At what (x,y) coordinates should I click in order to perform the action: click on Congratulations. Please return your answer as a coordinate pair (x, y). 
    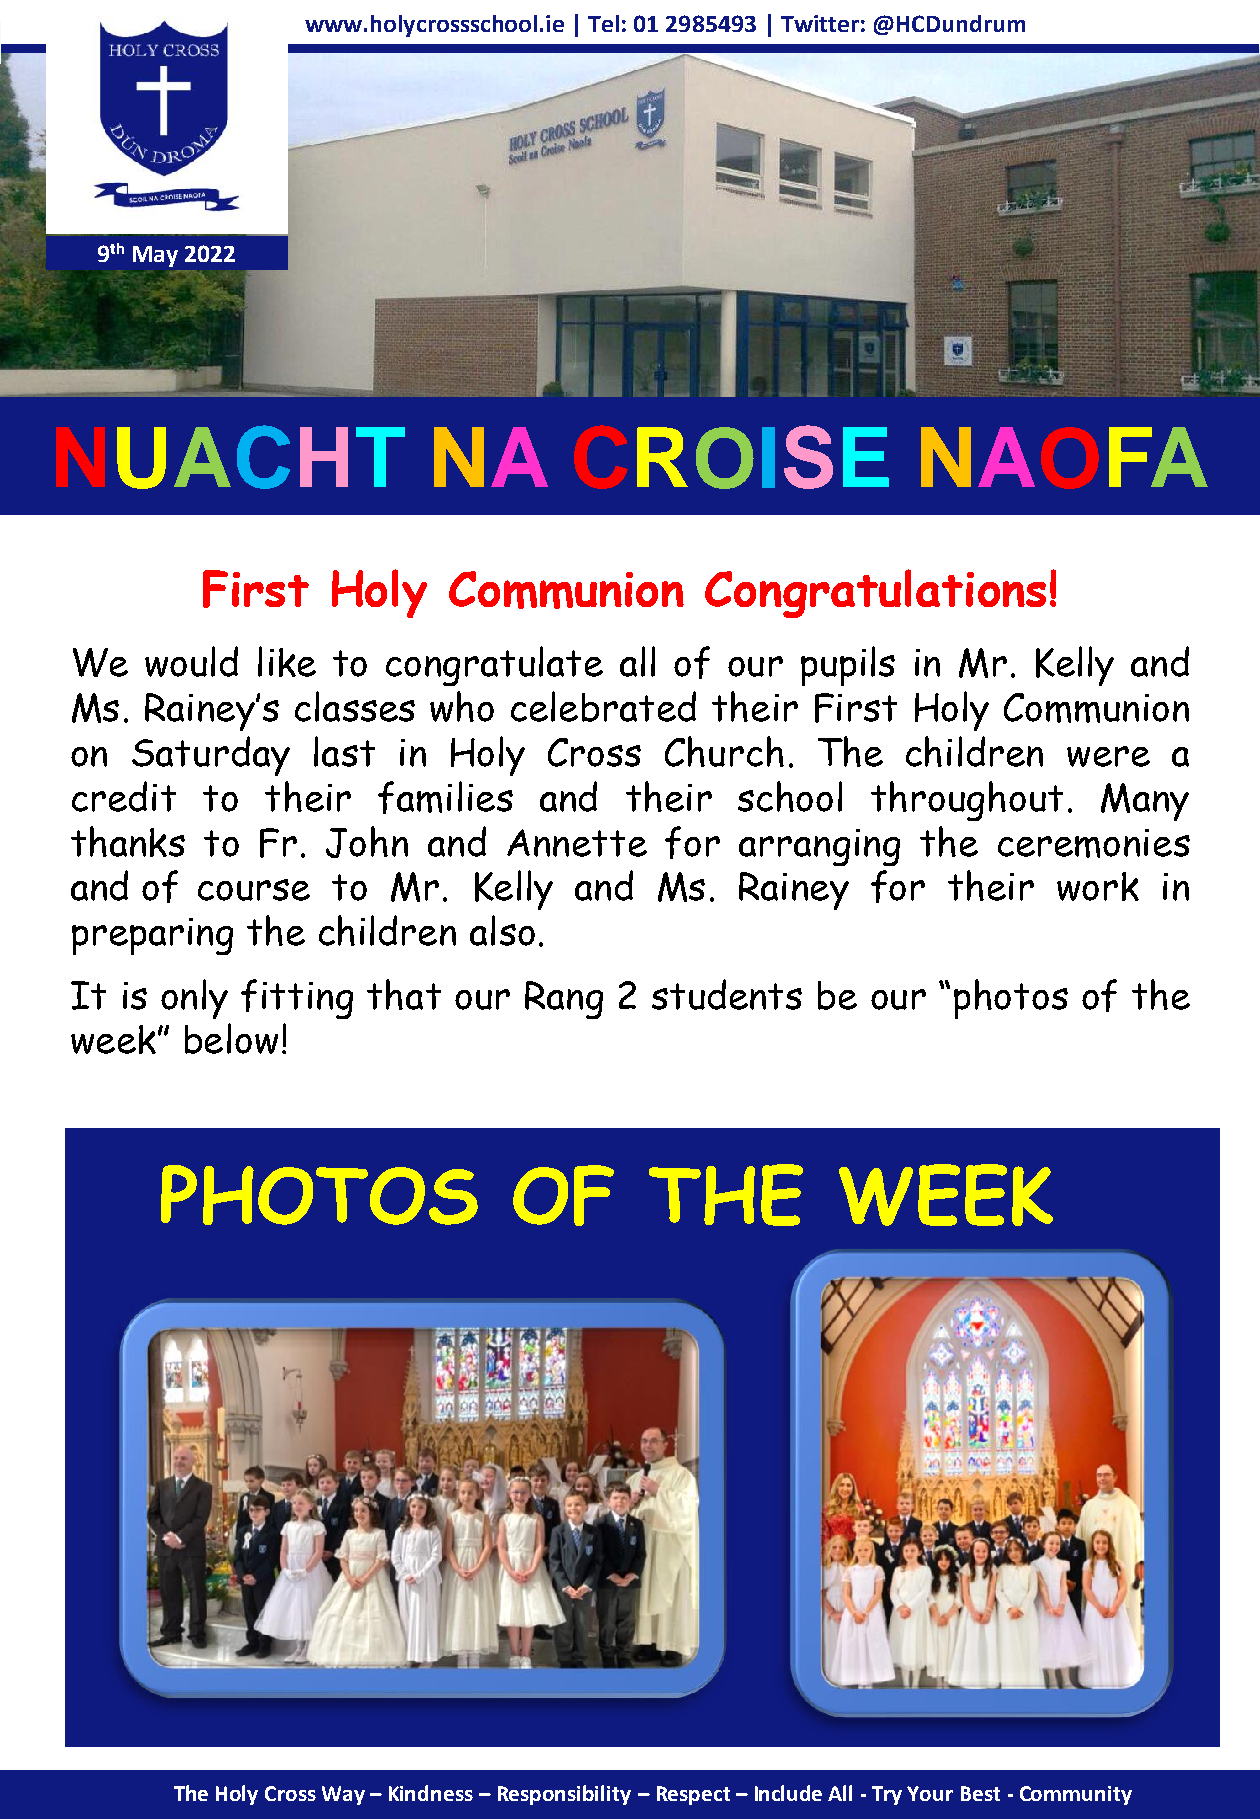
    Looking at the image, I should click on (875, 593).
